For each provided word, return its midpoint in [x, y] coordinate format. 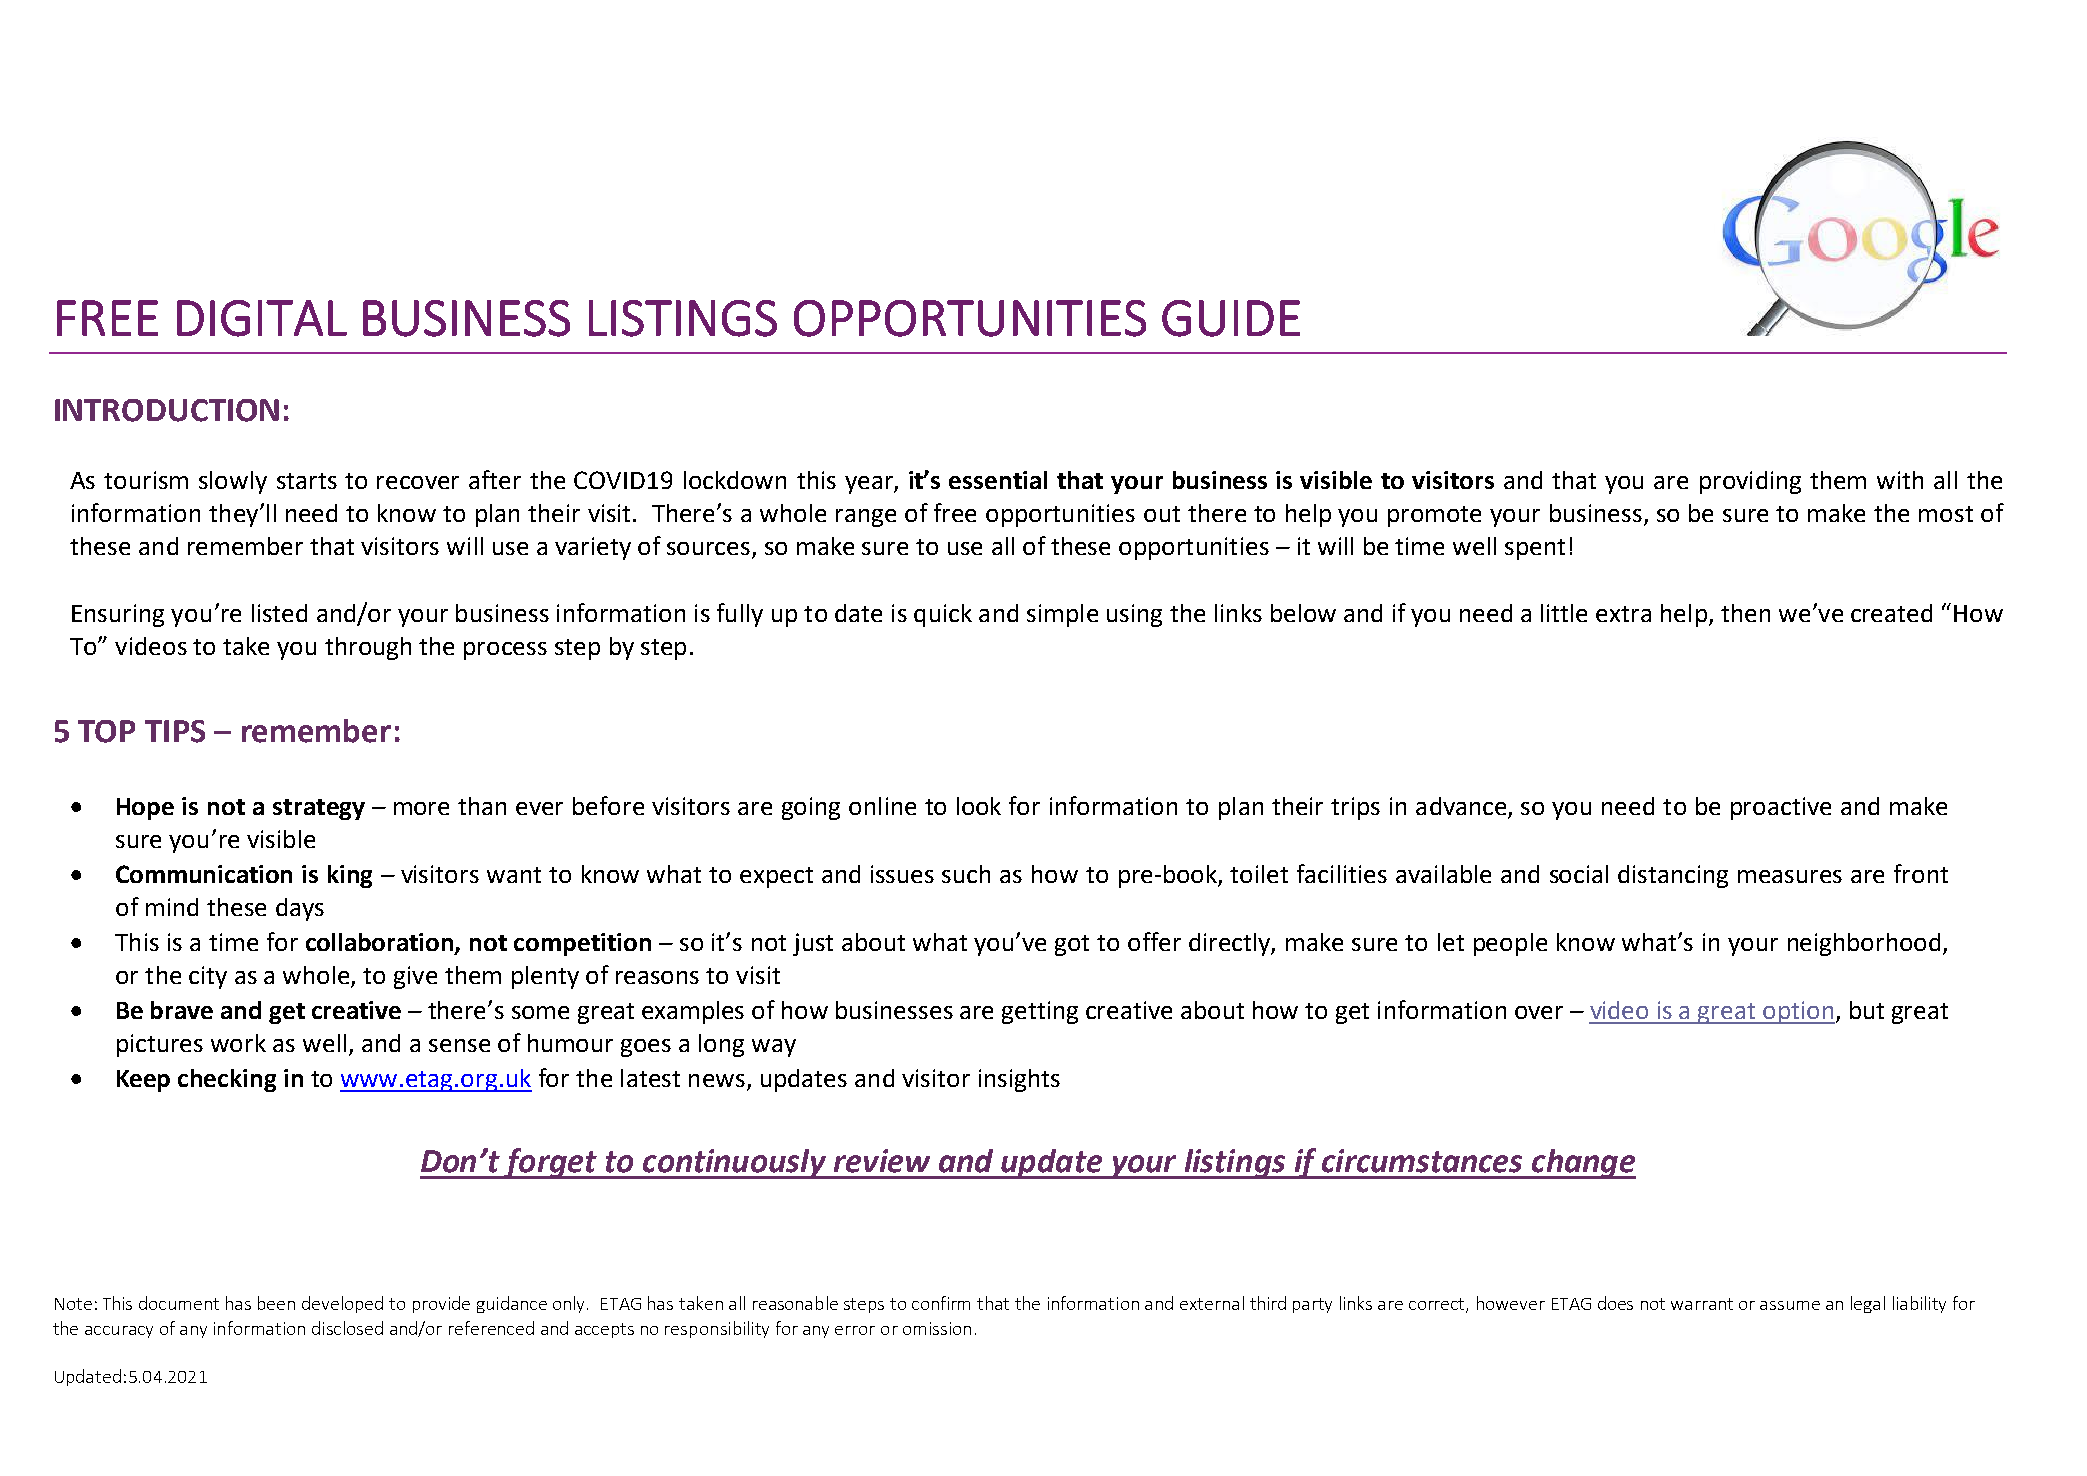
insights [1019, 1080]
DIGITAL [262, 318]
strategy [319, 809]
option [1798, 1012]
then [1745, 613]
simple [1062, 615]
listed [279, 613]
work [238, 1043]
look [979, 806]
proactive [1781, 808]
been [276, 1303]
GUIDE [1231, 318]
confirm [941, 1303]
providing [1750, 482]
